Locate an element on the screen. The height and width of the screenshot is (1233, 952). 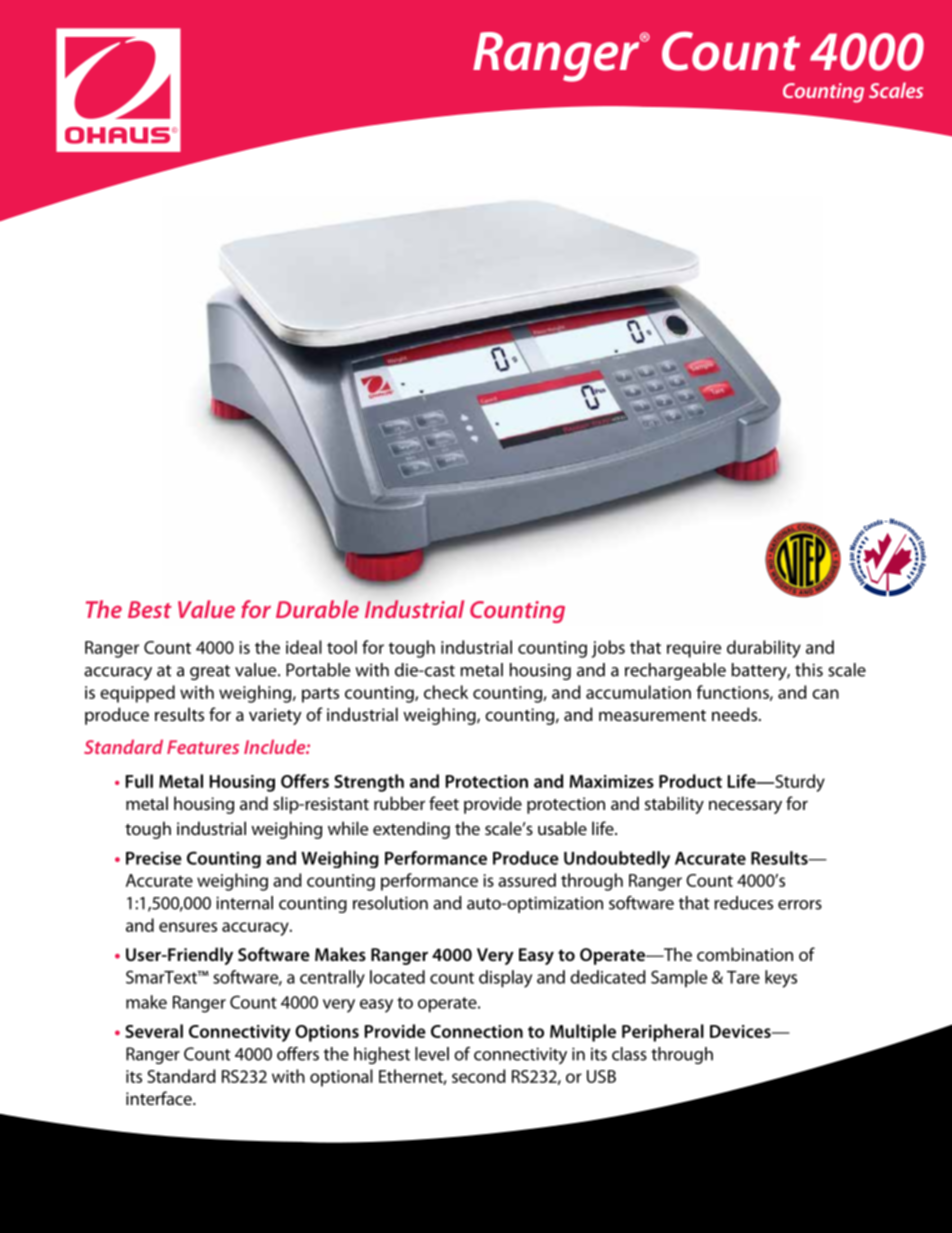
assured is located at coordinates (527, 880).
